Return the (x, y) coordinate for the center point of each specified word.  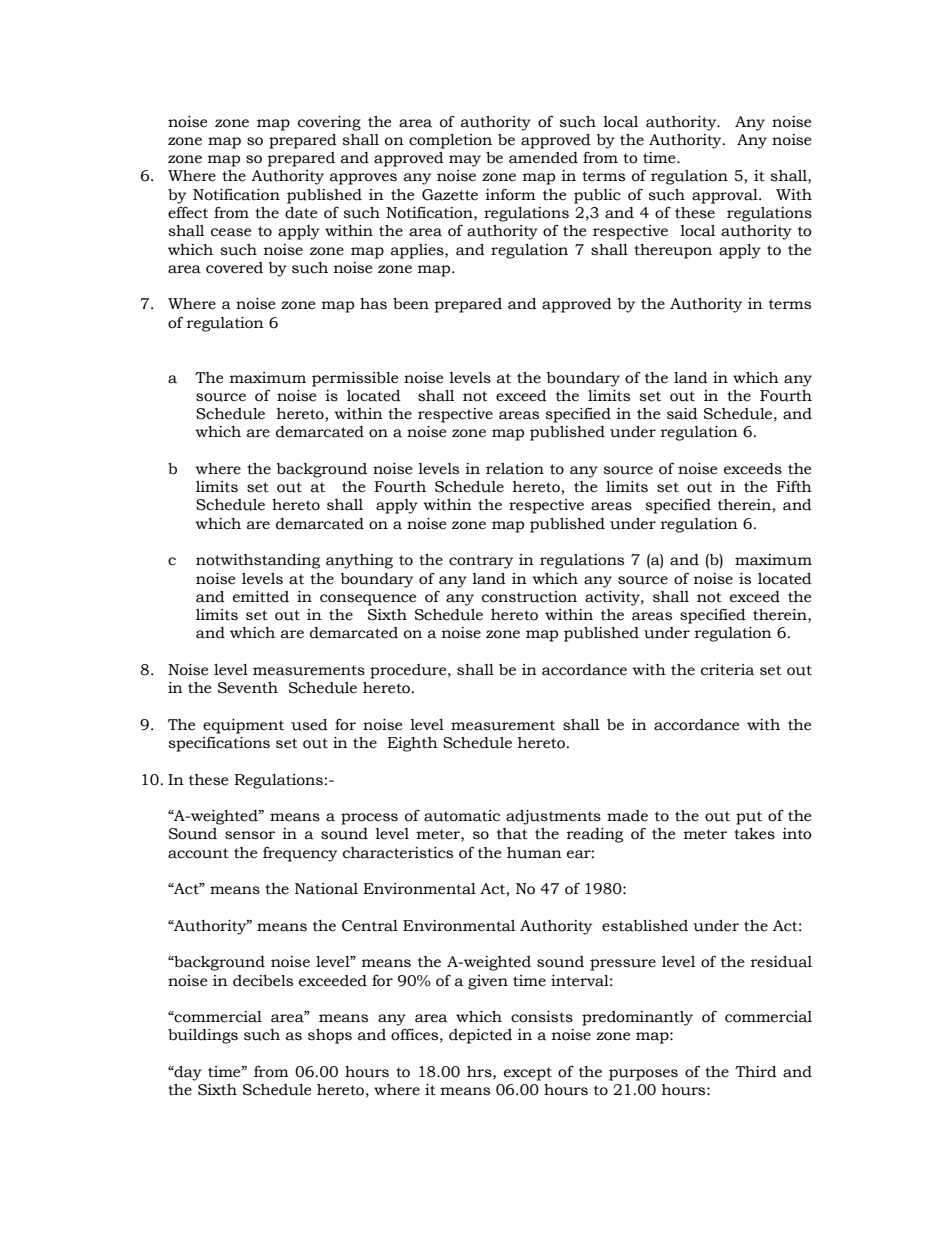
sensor (250, 835)
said (682, 414)
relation (515, 469)
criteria (728, 670)
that (512, 834)
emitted (261, 597)
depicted (480, 1036)
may (465, 161)
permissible (355, 379)
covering (329, 123)
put (749, 818)
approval (726, 196)
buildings (203, 1036)
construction (529, 597)
